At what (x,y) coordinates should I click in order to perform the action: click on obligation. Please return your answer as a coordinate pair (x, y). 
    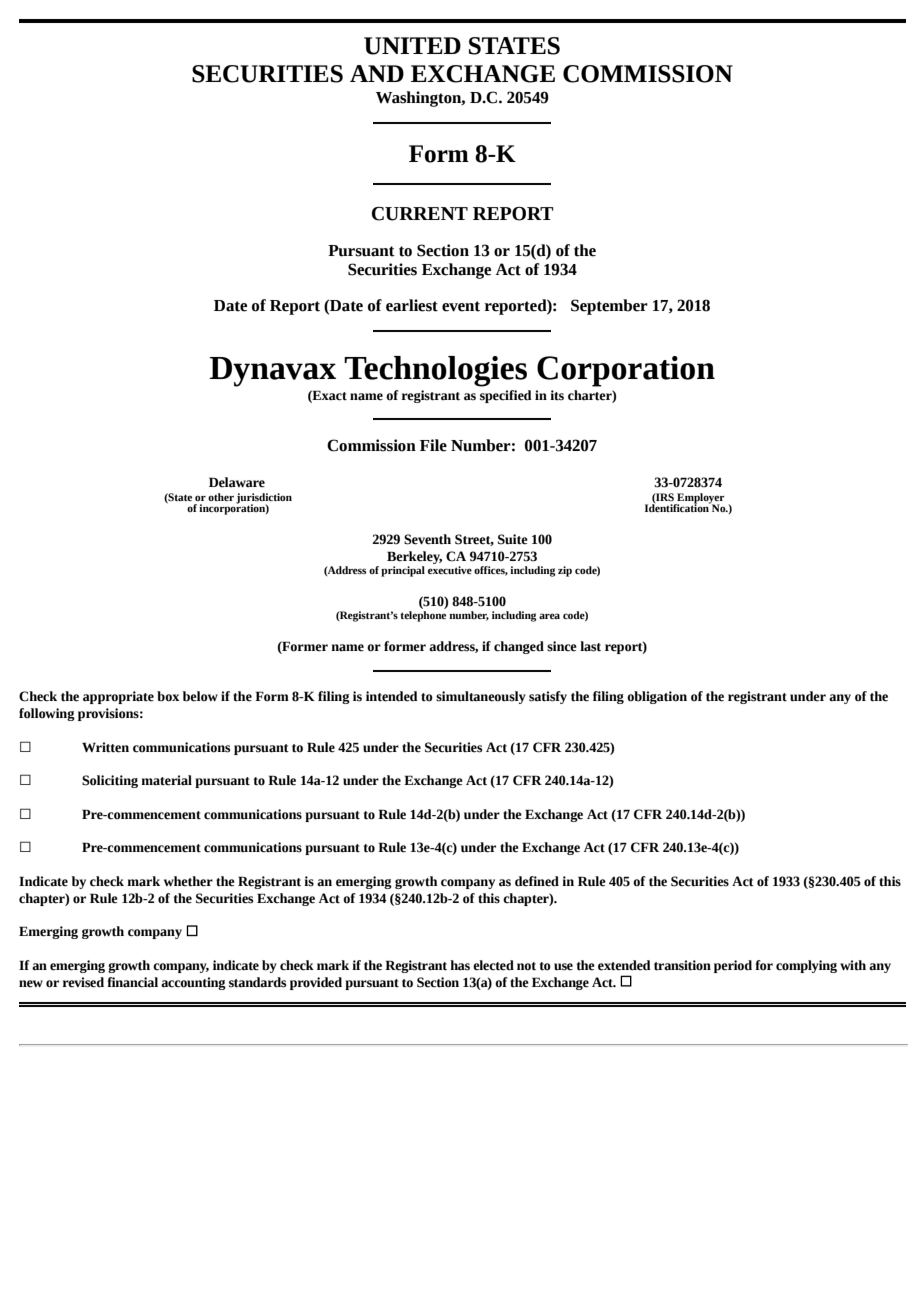
    Looking at the image, I should click on (657, 697).
